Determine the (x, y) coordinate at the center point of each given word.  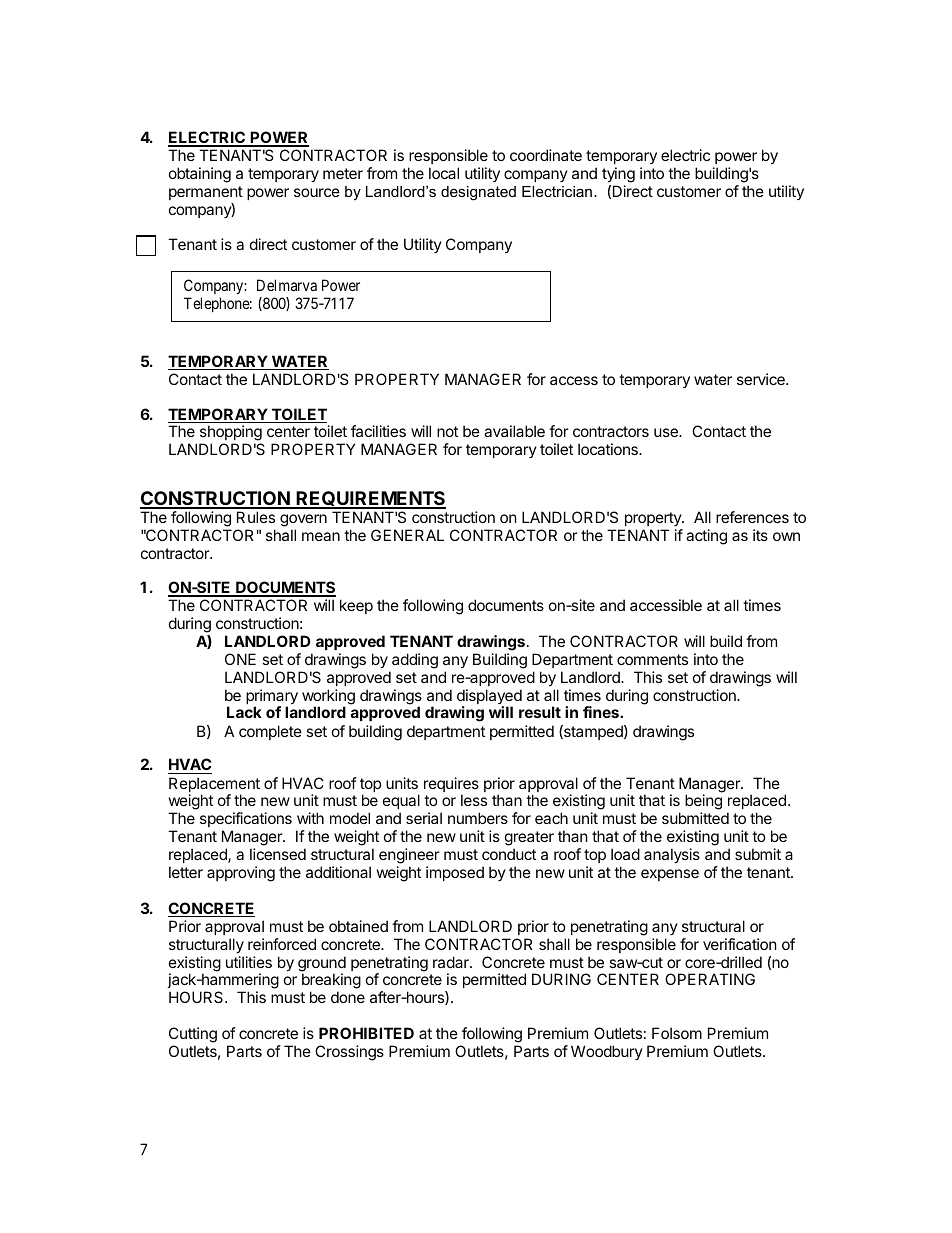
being (703, 803)
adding (415, 661)
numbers (478, 818)
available (514, 431)
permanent (206, 193)
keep (356, 606)
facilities (378, 431)
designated (478, 193)
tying (618, 175)
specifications (246, 819)
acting (706, 537)
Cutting (193, 1035)
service (762, 379)
